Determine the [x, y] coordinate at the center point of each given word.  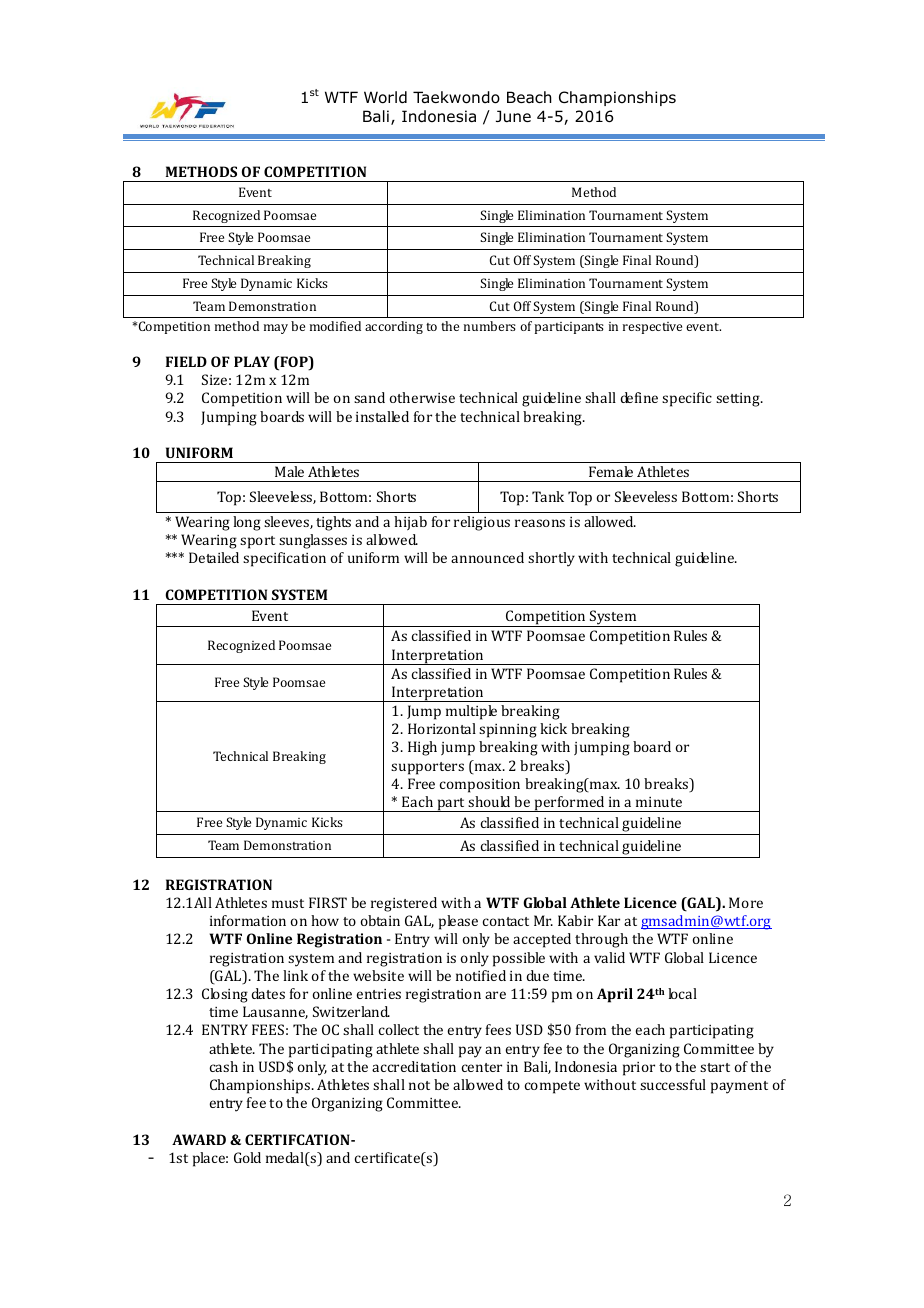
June [513, 116]
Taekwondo [456, 97]
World [385, 97]
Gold [247, 1157]
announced [487, 557]
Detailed [214, 557]
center [482, 1067]
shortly [551, 559]
